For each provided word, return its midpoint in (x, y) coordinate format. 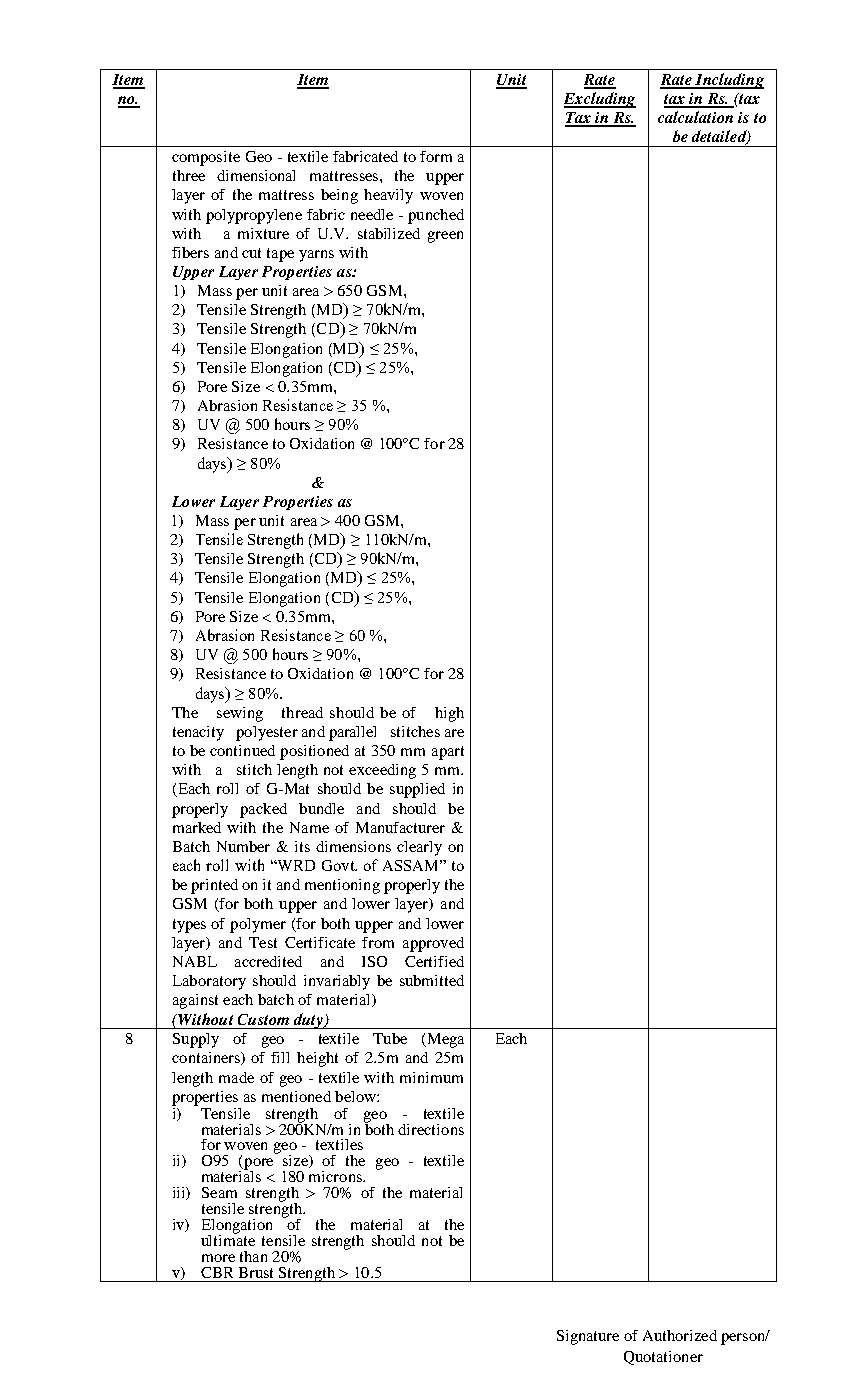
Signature (588, 1337)
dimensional (256, 175)
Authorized (680, 1335)
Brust (256, 1272)
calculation (695, 117)
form (436, 156)
